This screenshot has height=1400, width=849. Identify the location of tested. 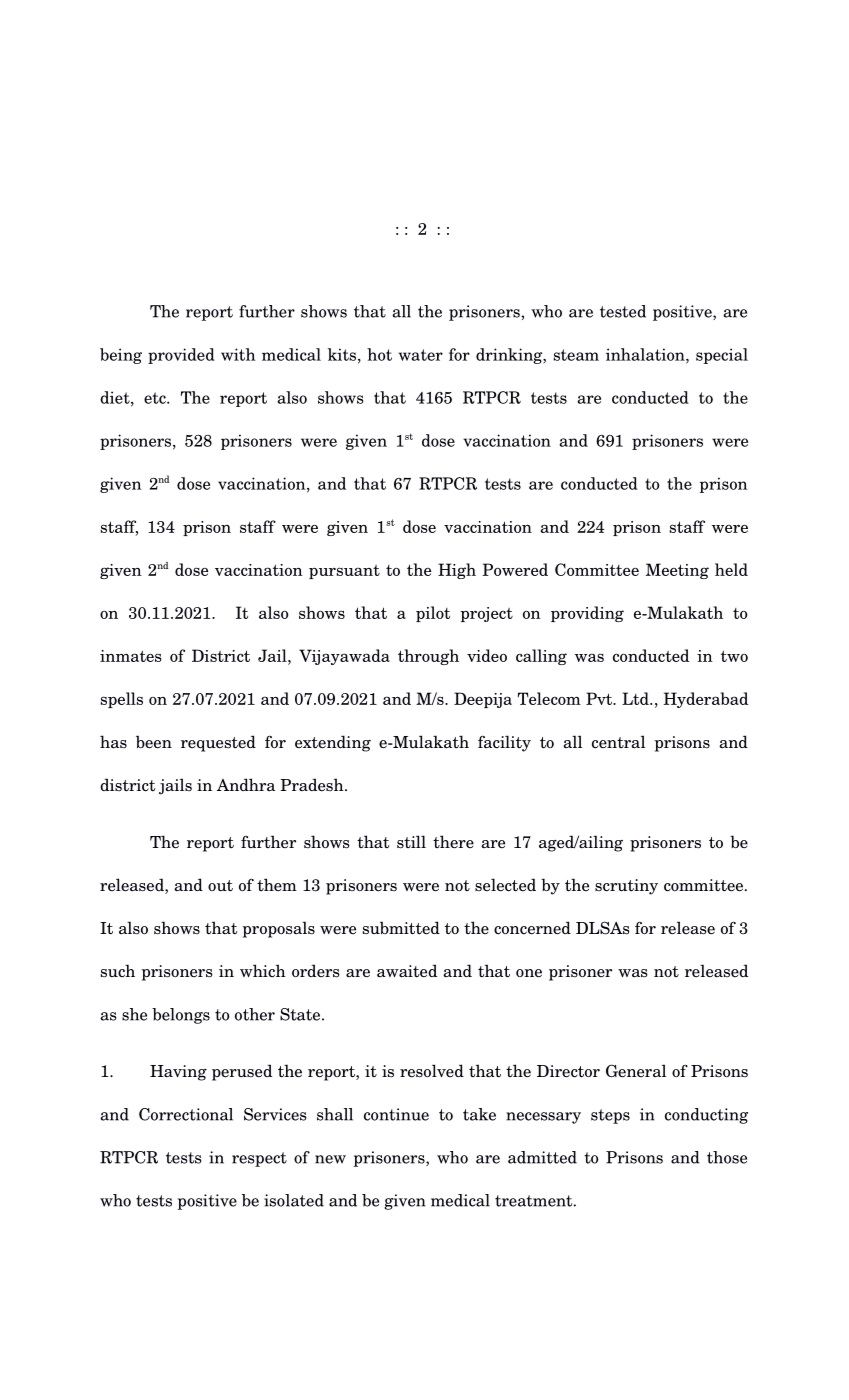
(623, 311).
